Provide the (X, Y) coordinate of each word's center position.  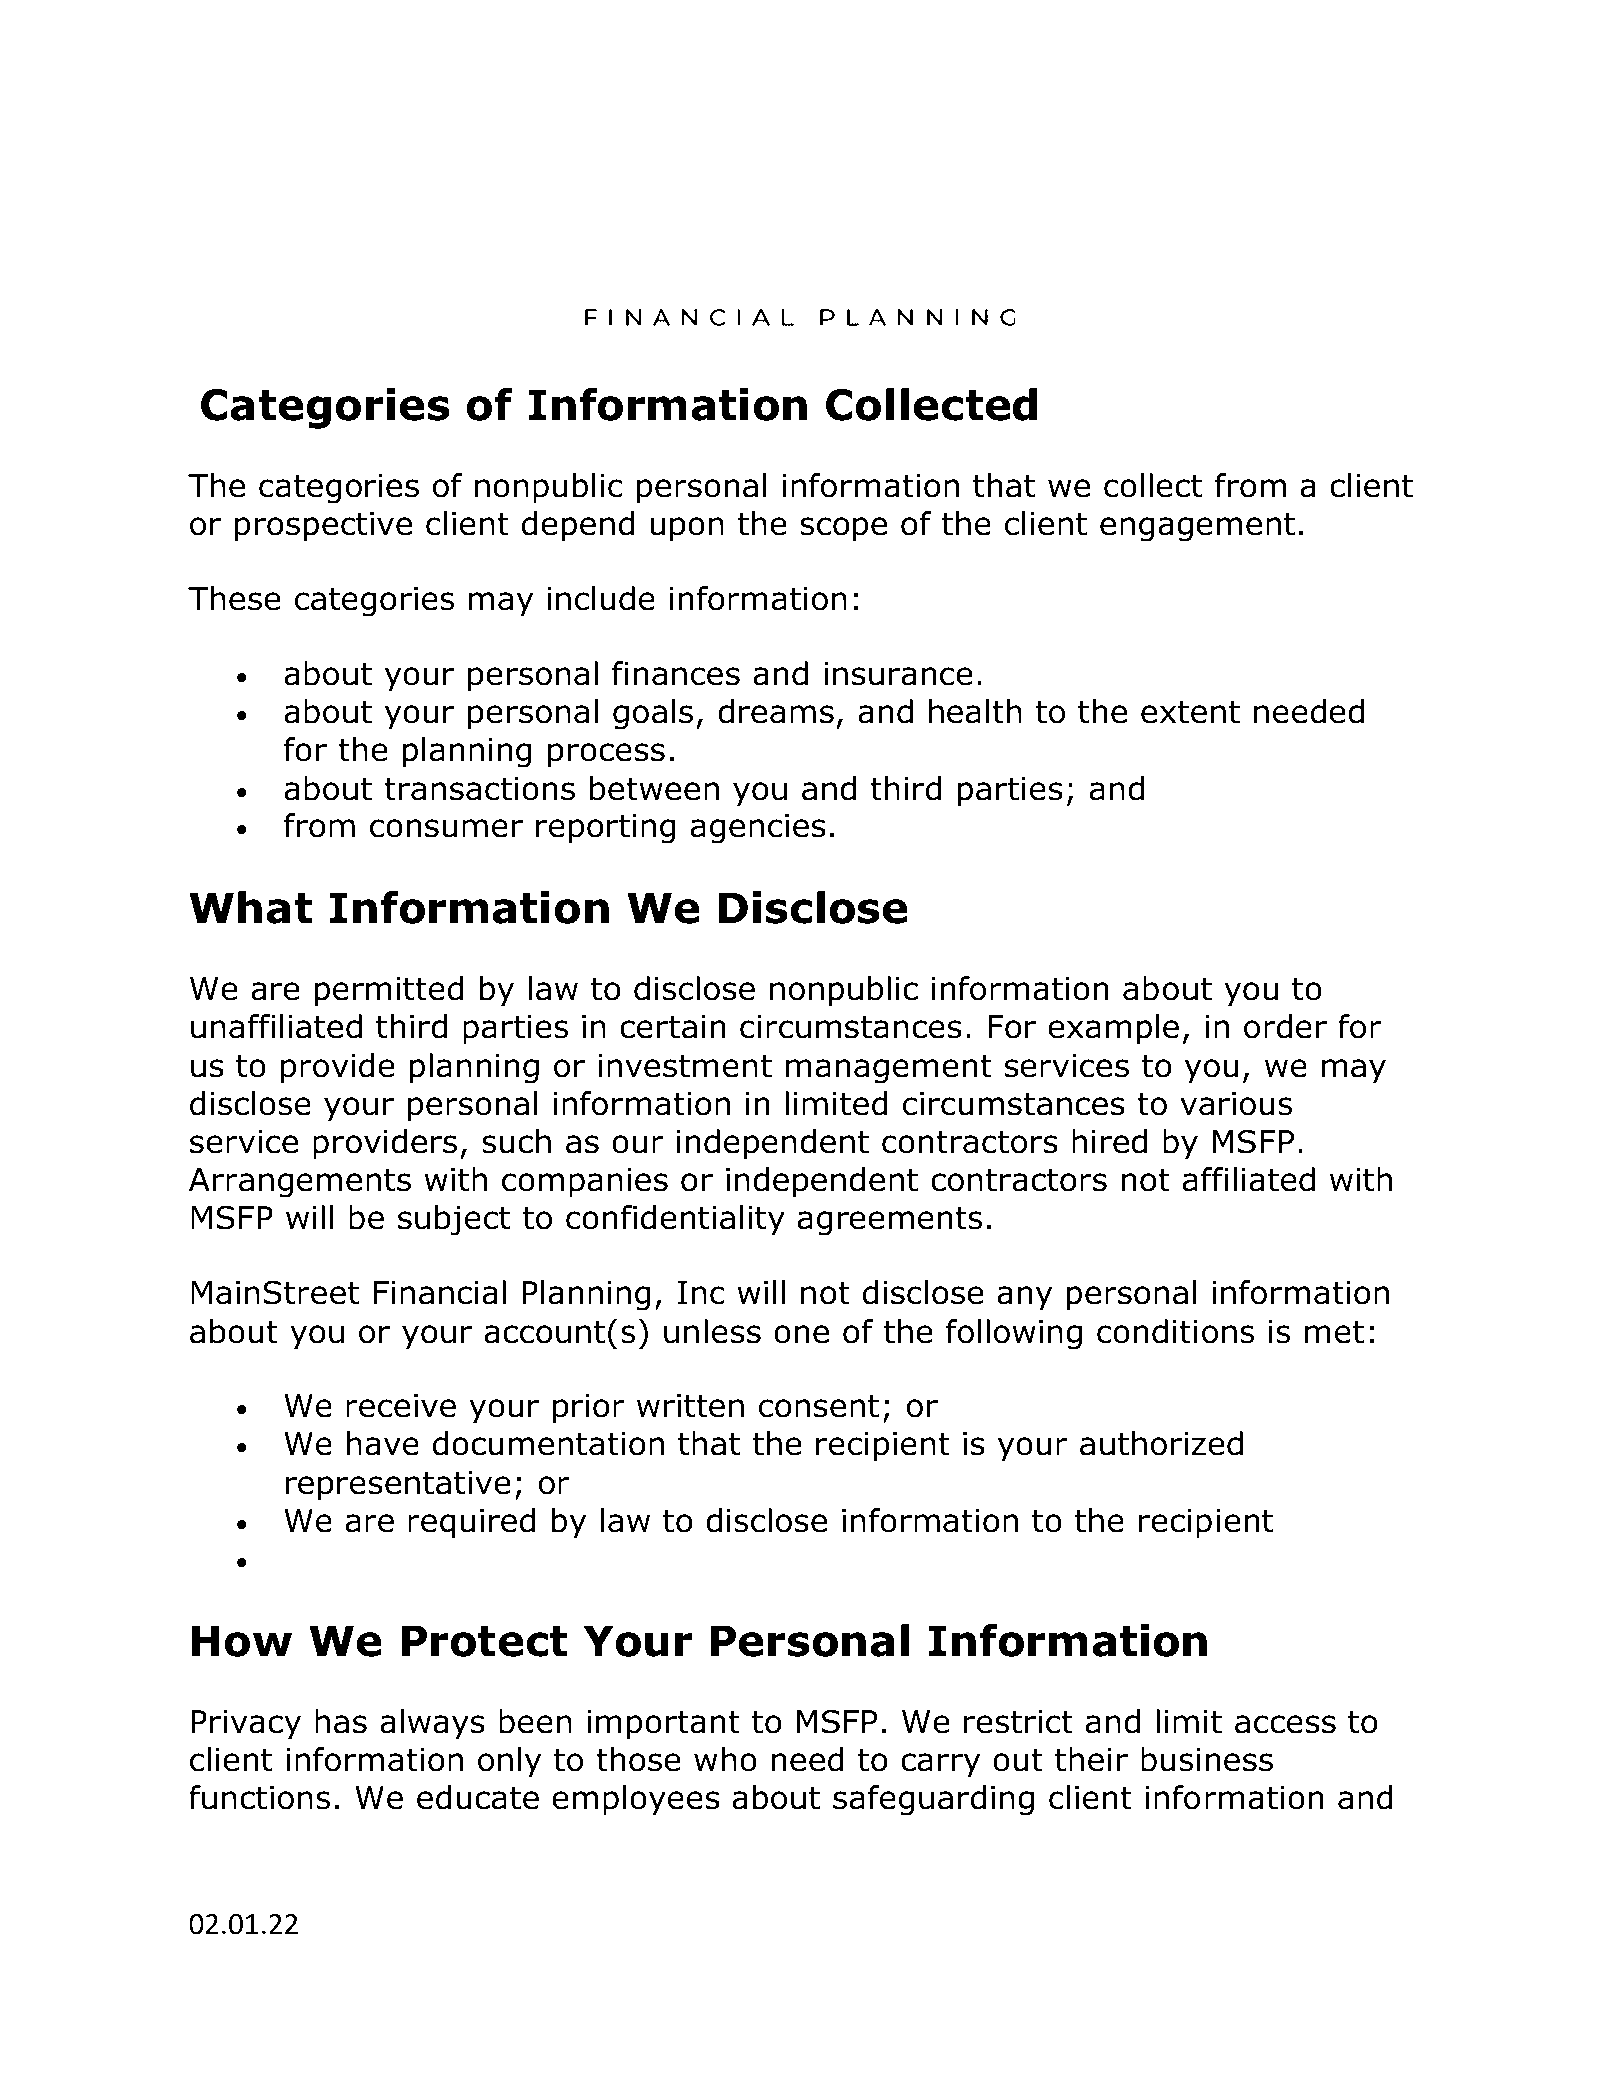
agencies (758, 829)
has (341, 1721)
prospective (323, 527)
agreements (890, 1221)
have (383, 1443)
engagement (1197, 527)
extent (1190, 712)
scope (843, 529)
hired (1109, 1141)
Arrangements (300, 1183)
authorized (1161, 1443)
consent (819, 1406)
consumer (446, 828)
